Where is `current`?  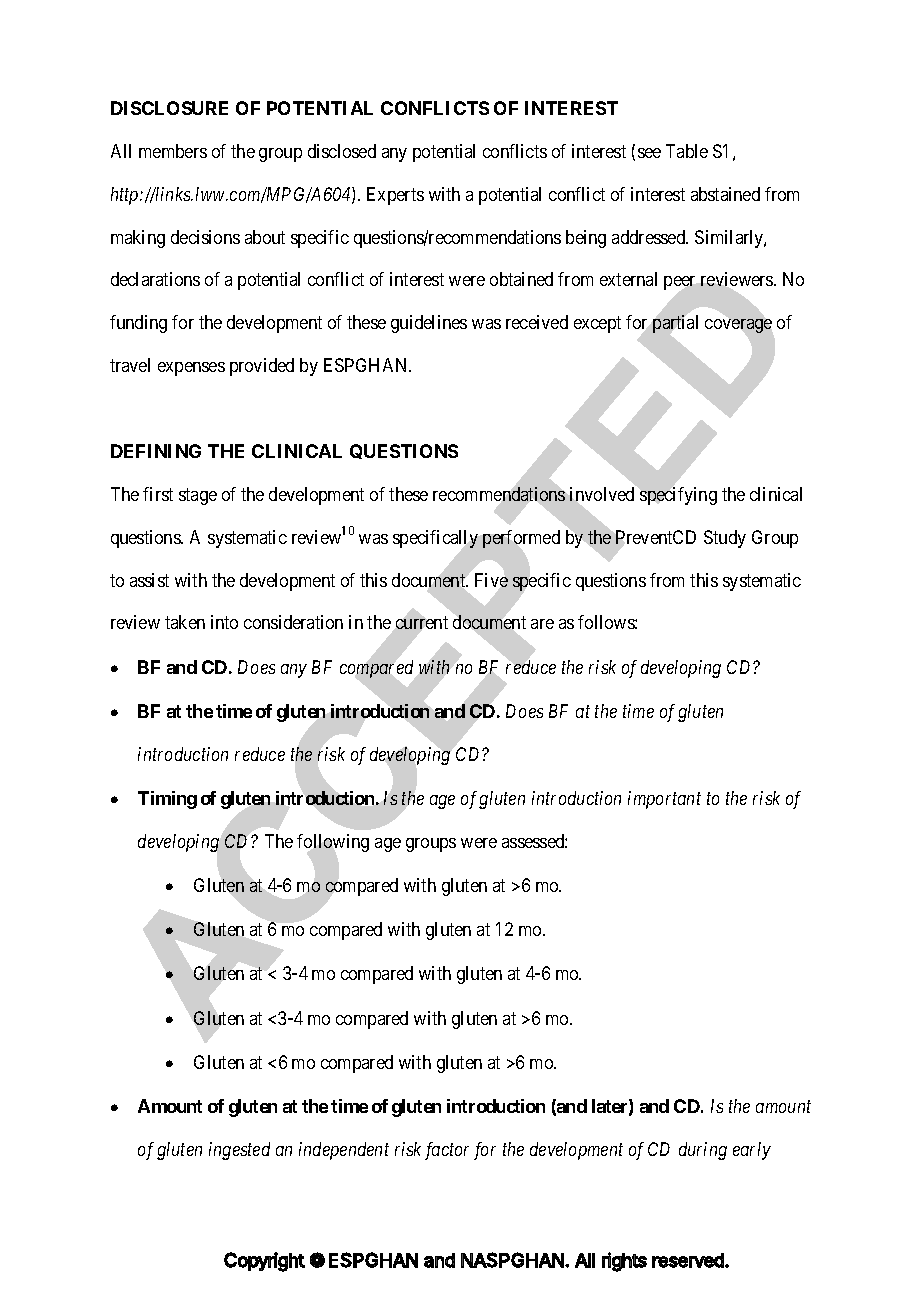 current is located at coordinates (422, 623).
